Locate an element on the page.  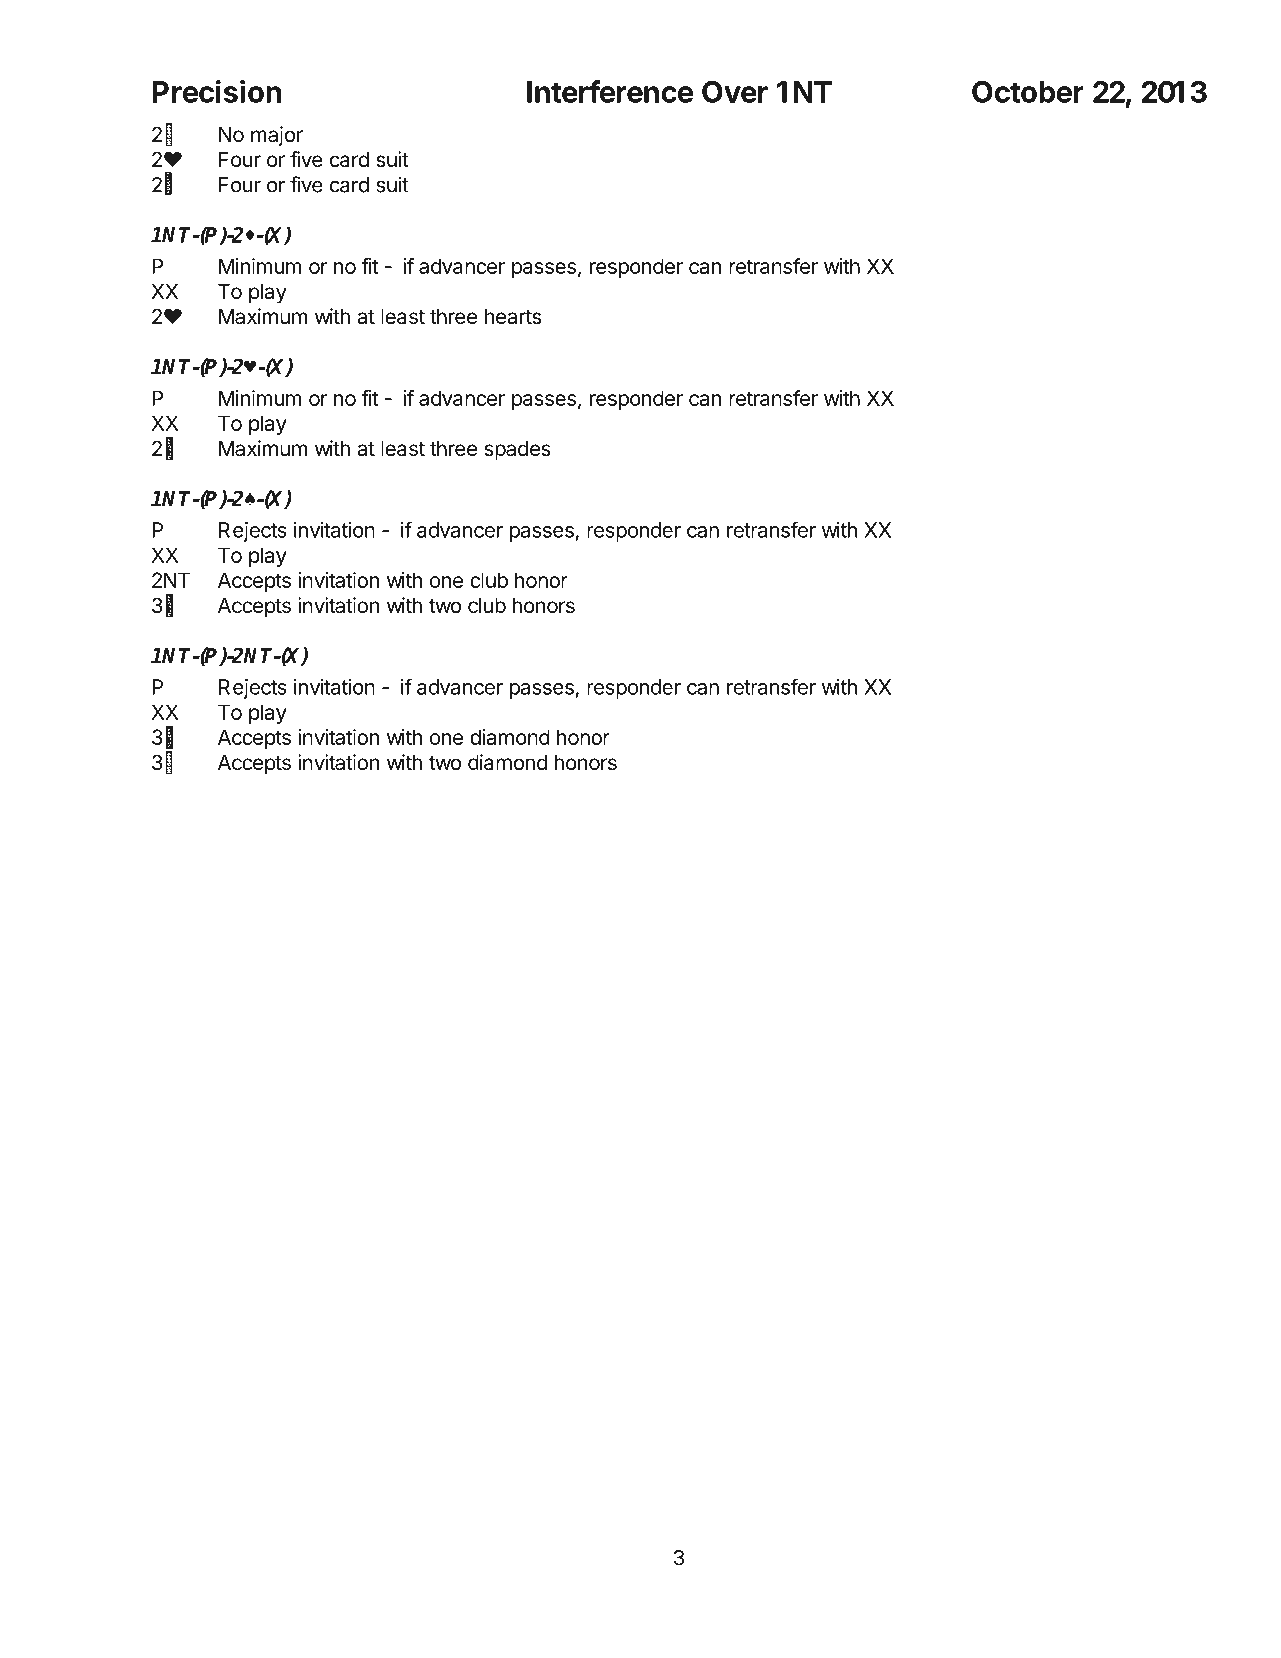
Interference is located at coordinates (610, 91).
